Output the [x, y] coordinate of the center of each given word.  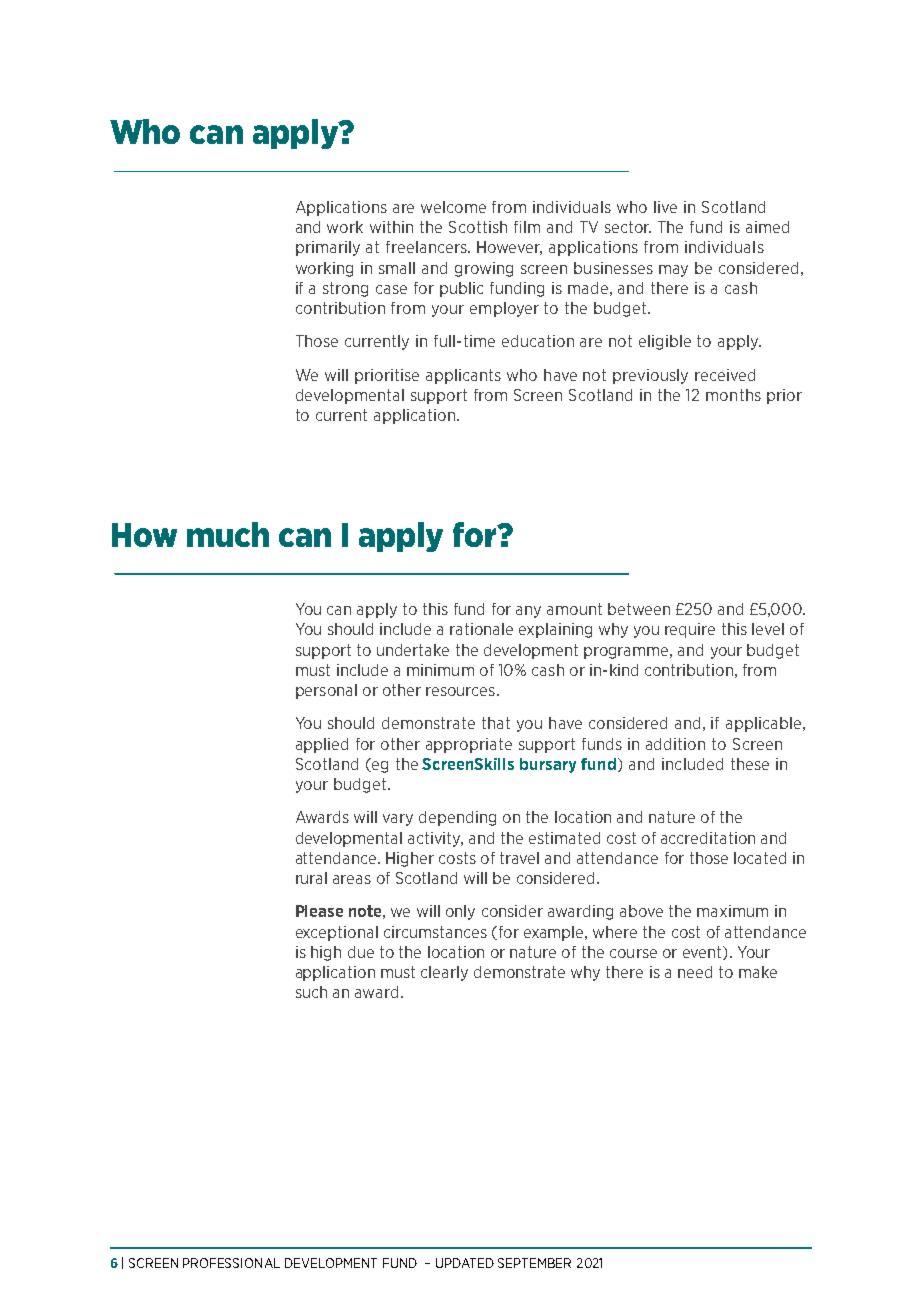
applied [322, 745]
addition [675, 744]
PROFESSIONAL [231, 1263]
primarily [328, 248]
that [496, 723]
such [311, 992]
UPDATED [465, 1263]
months [733, 395]
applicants [463, 376]
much [228, 534]
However [509, 248]
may [673, 271]
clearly [444, 973]
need [695, 972]
